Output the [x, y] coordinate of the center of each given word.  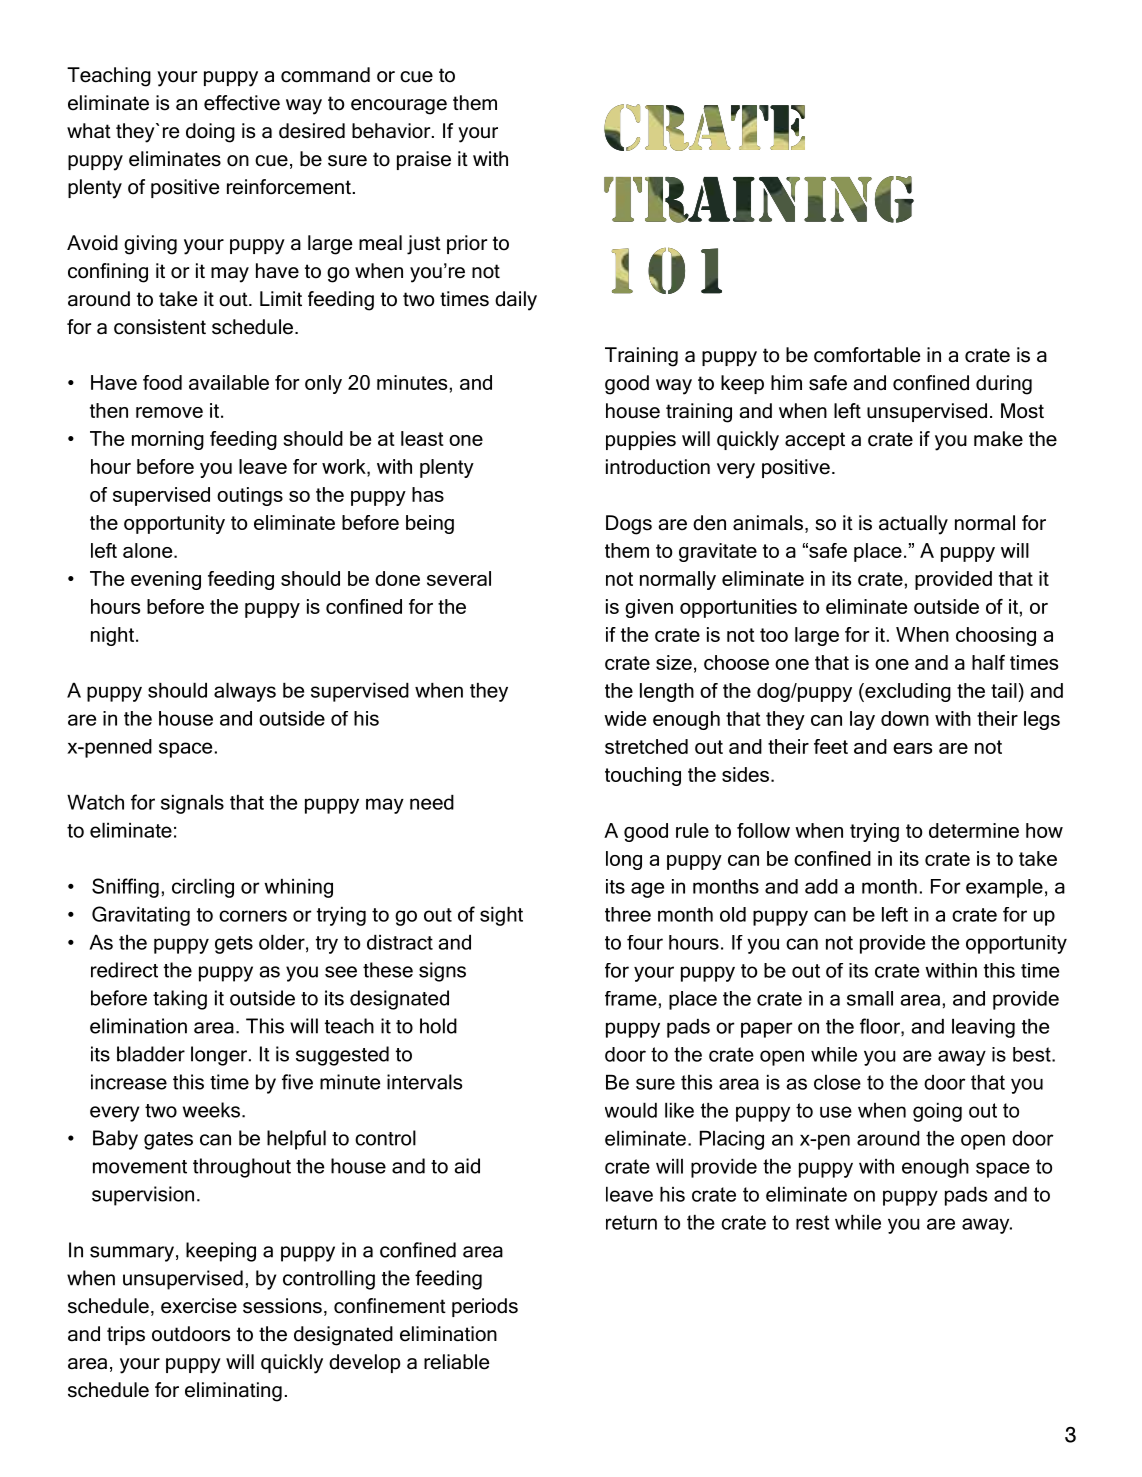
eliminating [233, 1392]
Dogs [629, 525]
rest [812, 1222]
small [870, 998]
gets [234, 945]
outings [250, 496]
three [628, 914]
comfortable [867, 355]
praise [424, 160]
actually [913, 525]
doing [210, 133]
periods [485, 1307]
